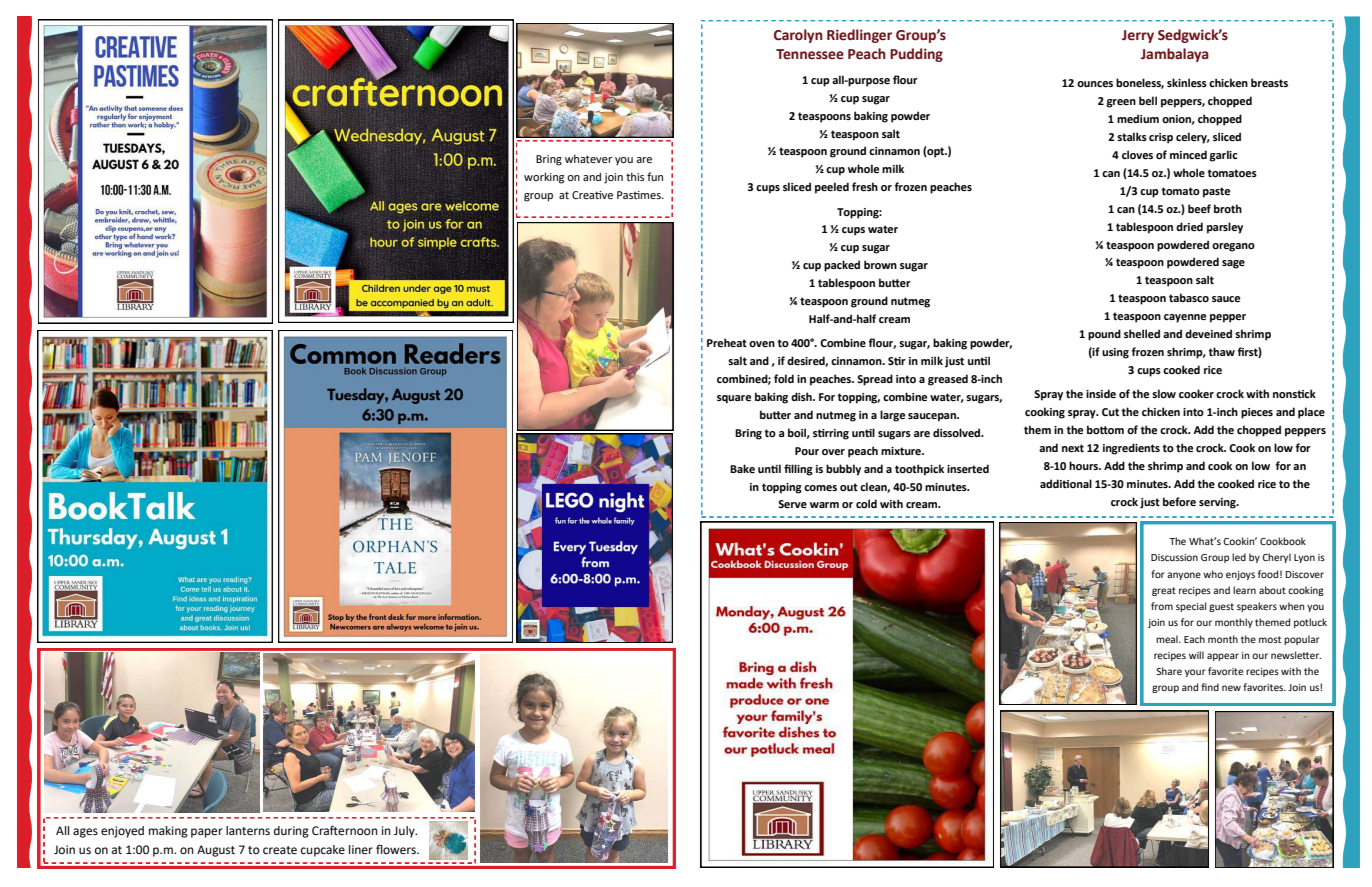 This document has width=1372, height=887. Describe the element at coordinates (810, 54) in the document. I see `Tennessee` at that location.
